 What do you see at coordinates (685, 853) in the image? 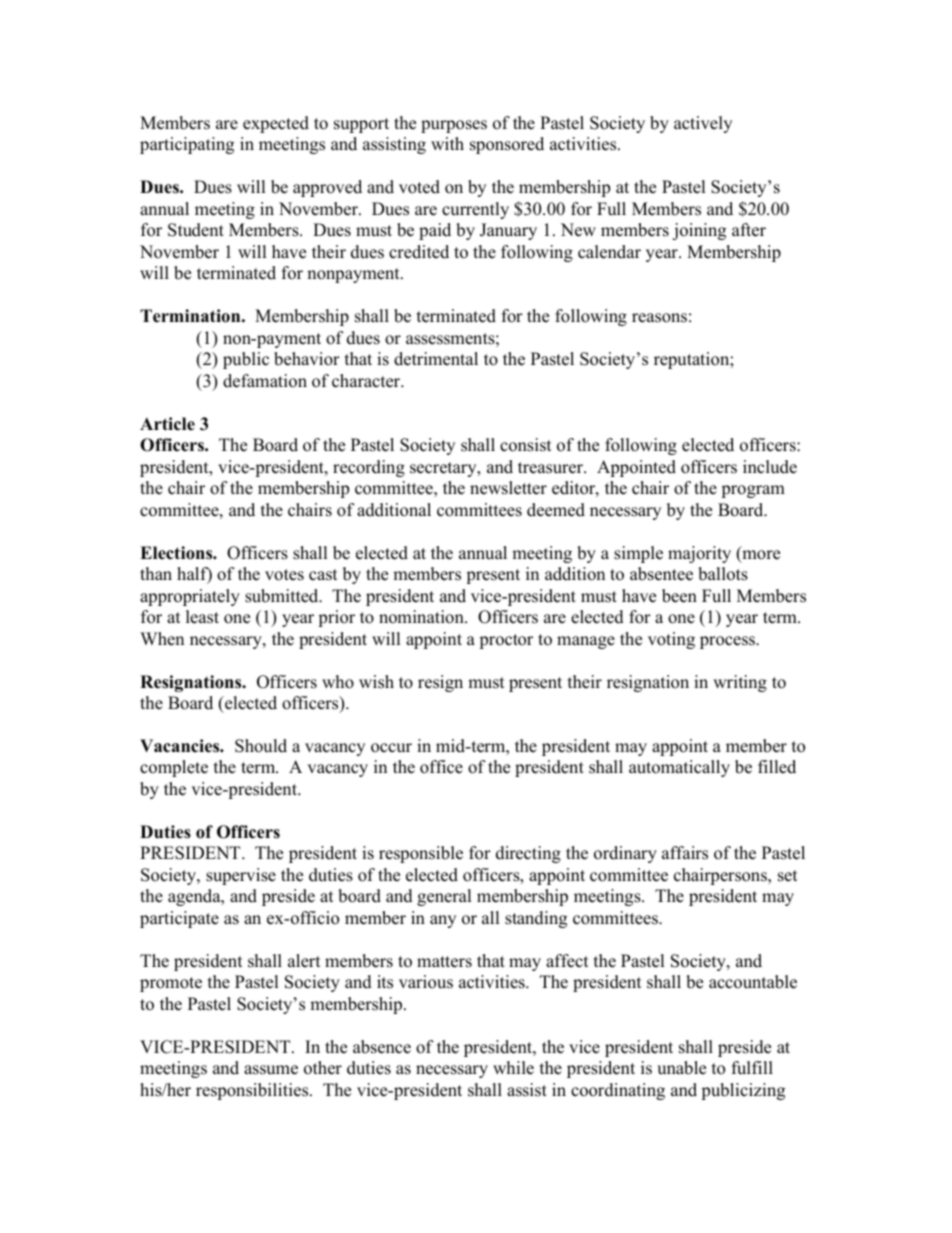
I see `affairs` at bounding box center [685, 853].
